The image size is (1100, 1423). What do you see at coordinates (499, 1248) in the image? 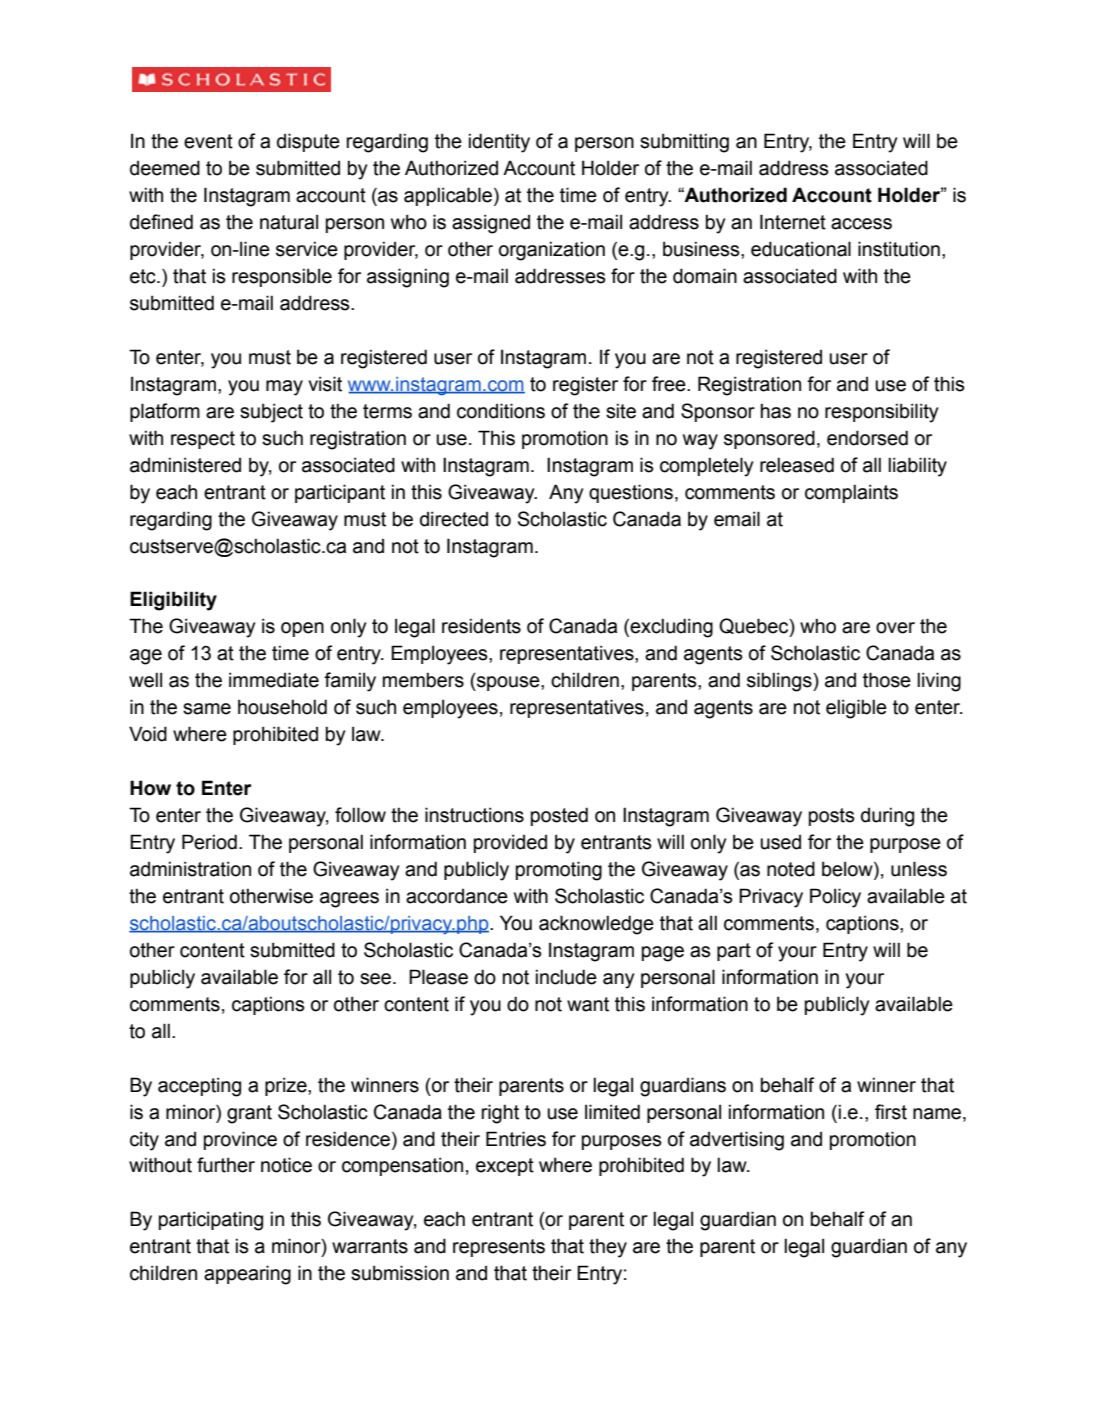
I see `represents` at bounding box center [499, 1248].
